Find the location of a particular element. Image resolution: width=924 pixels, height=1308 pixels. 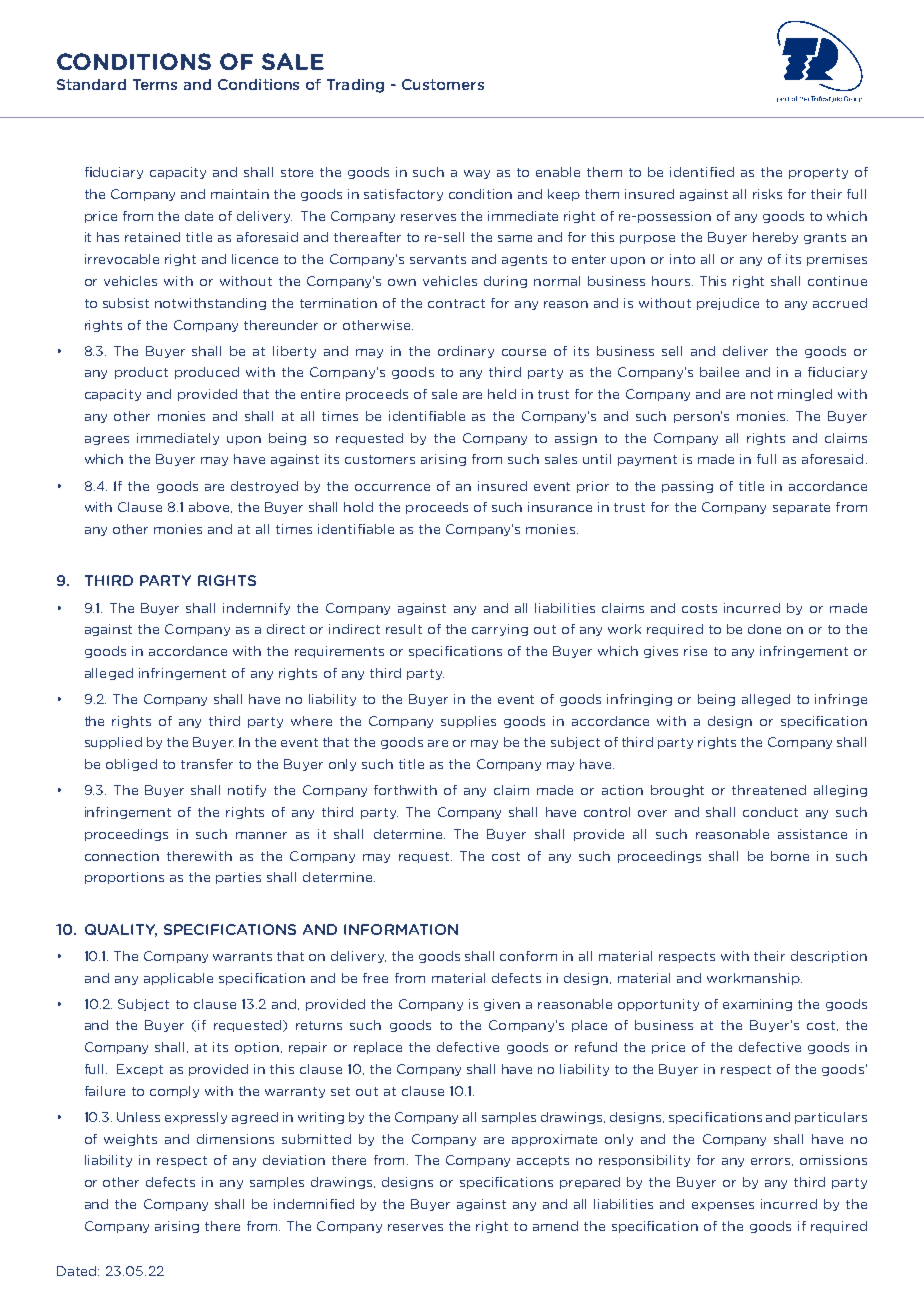

Terms is located at coordinates (155, 84).
